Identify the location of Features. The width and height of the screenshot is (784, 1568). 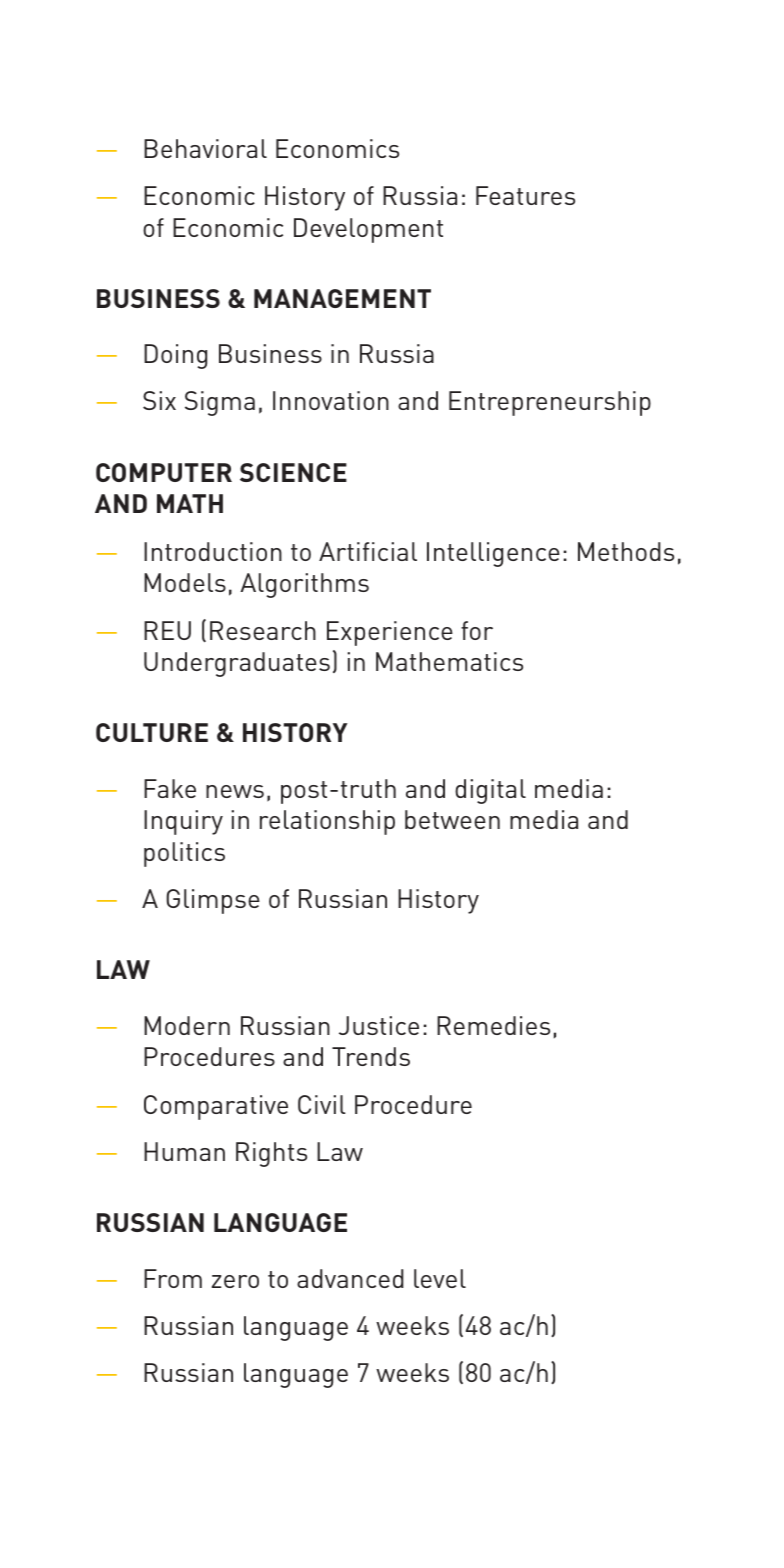
(525, 195).
